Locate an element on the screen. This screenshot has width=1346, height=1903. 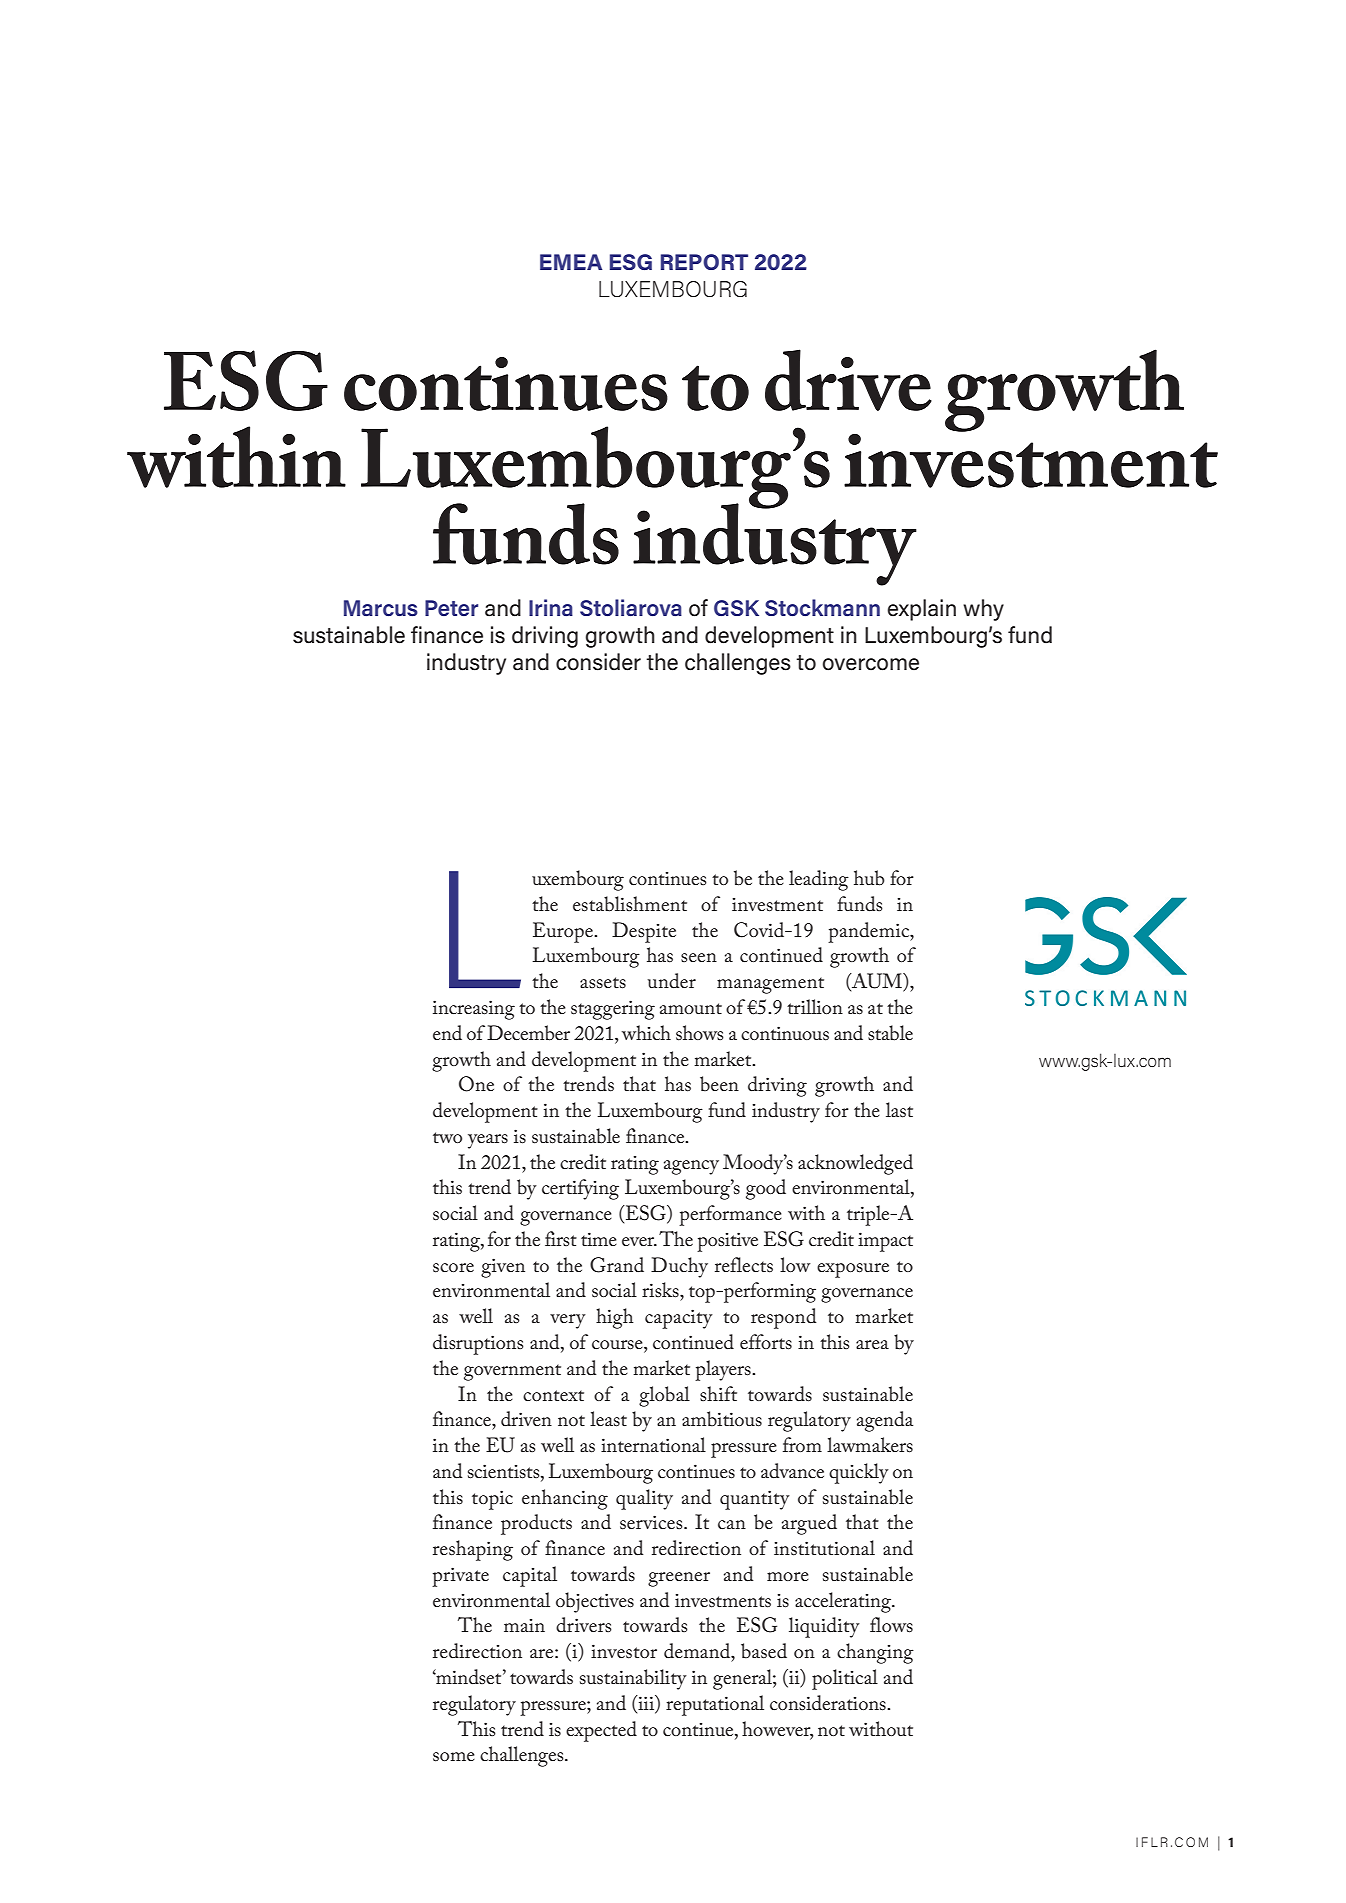
disruptions is located at coordinates (478, 1344).
